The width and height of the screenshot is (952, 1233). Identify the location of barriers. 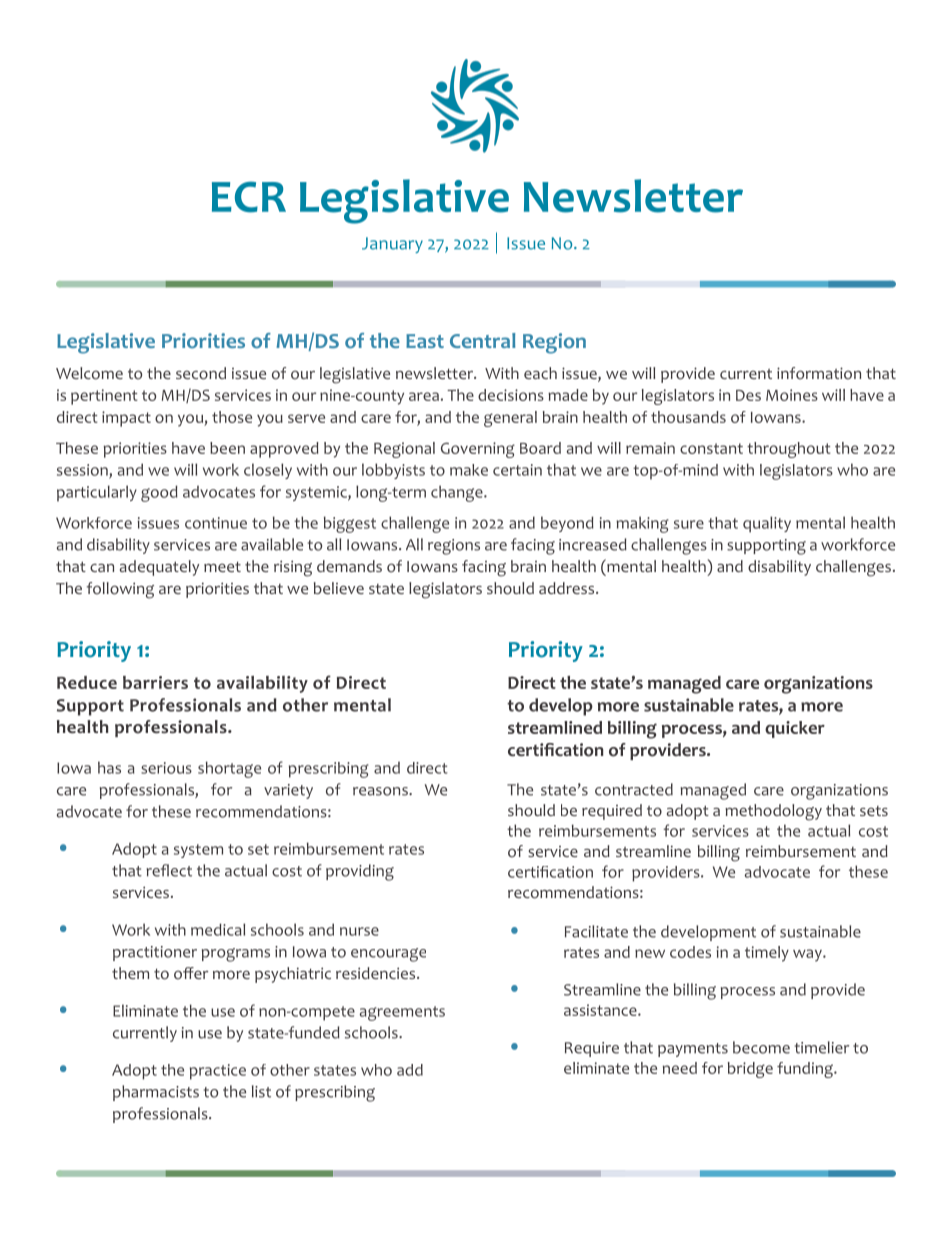
(155, 682).
